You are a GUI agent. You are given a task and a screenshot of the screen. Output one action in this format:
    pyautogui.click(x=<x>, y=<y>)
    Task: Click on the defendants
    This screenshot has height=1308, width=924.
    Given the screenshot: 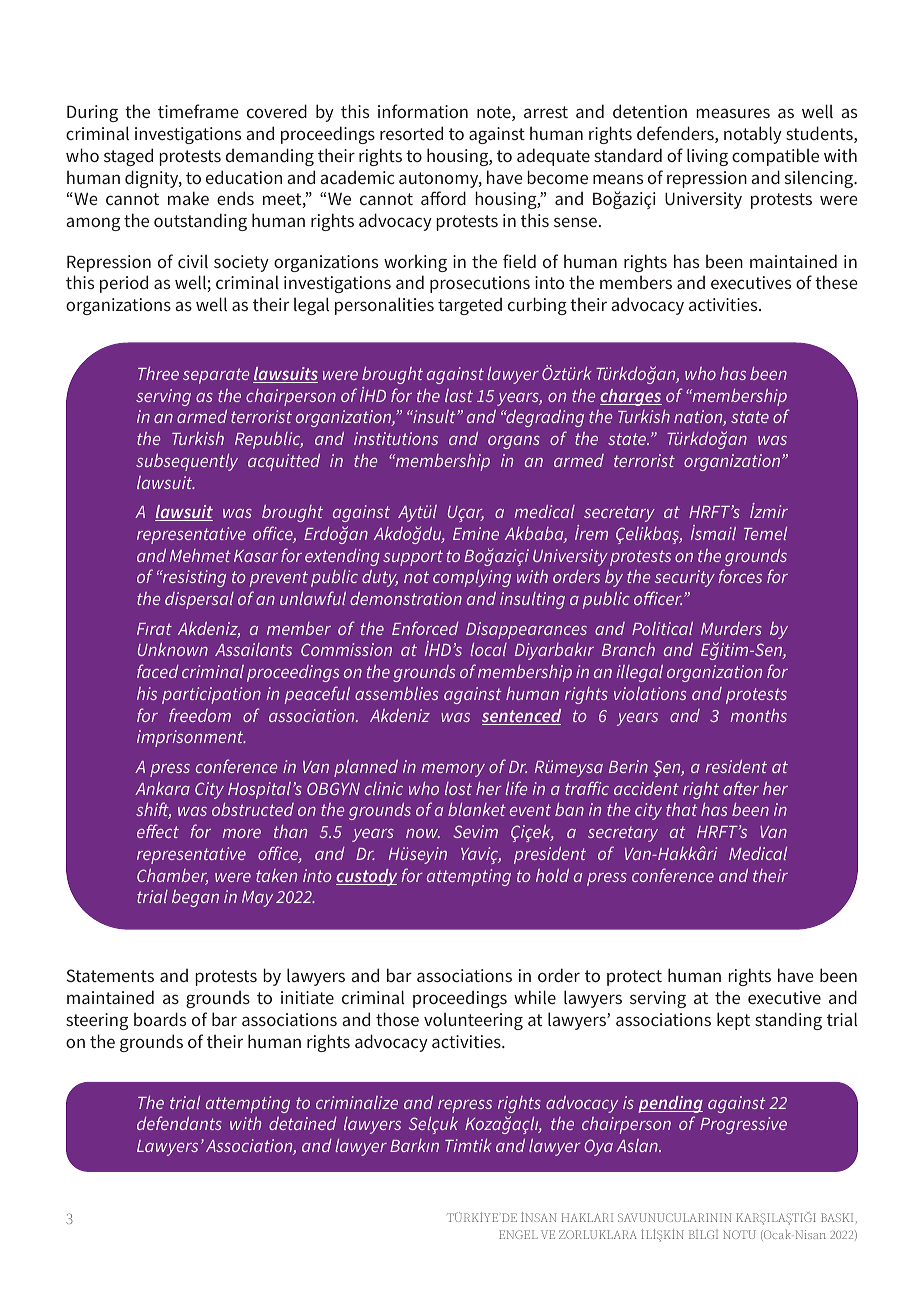 What is the action you would take?
    pyautogui.click(x=179, y=1123)
